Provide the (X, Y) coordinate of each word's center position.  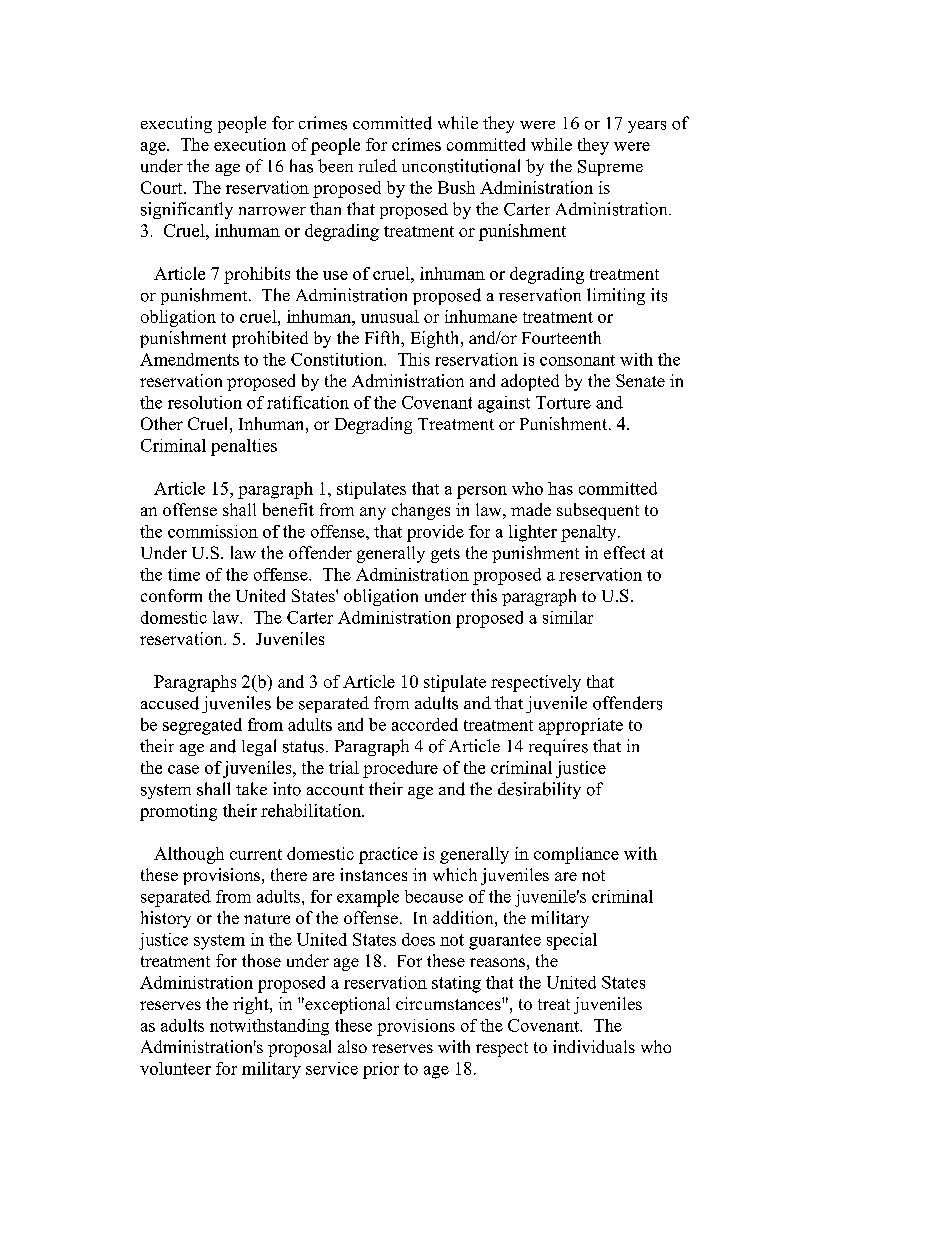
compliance (576, 855)
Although (189, 855)
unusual (390, 316)
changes (421, 511)
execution (250, 144)
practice (388, 855)
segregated (202, 726)
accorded (425, 724)
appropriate (581, 726)
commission (213, 531)
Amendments (189, 359)
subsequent (598, 511)
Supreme (610, 168)
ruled (378, 165)
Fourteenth (561, 337)
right (252, 1005)
